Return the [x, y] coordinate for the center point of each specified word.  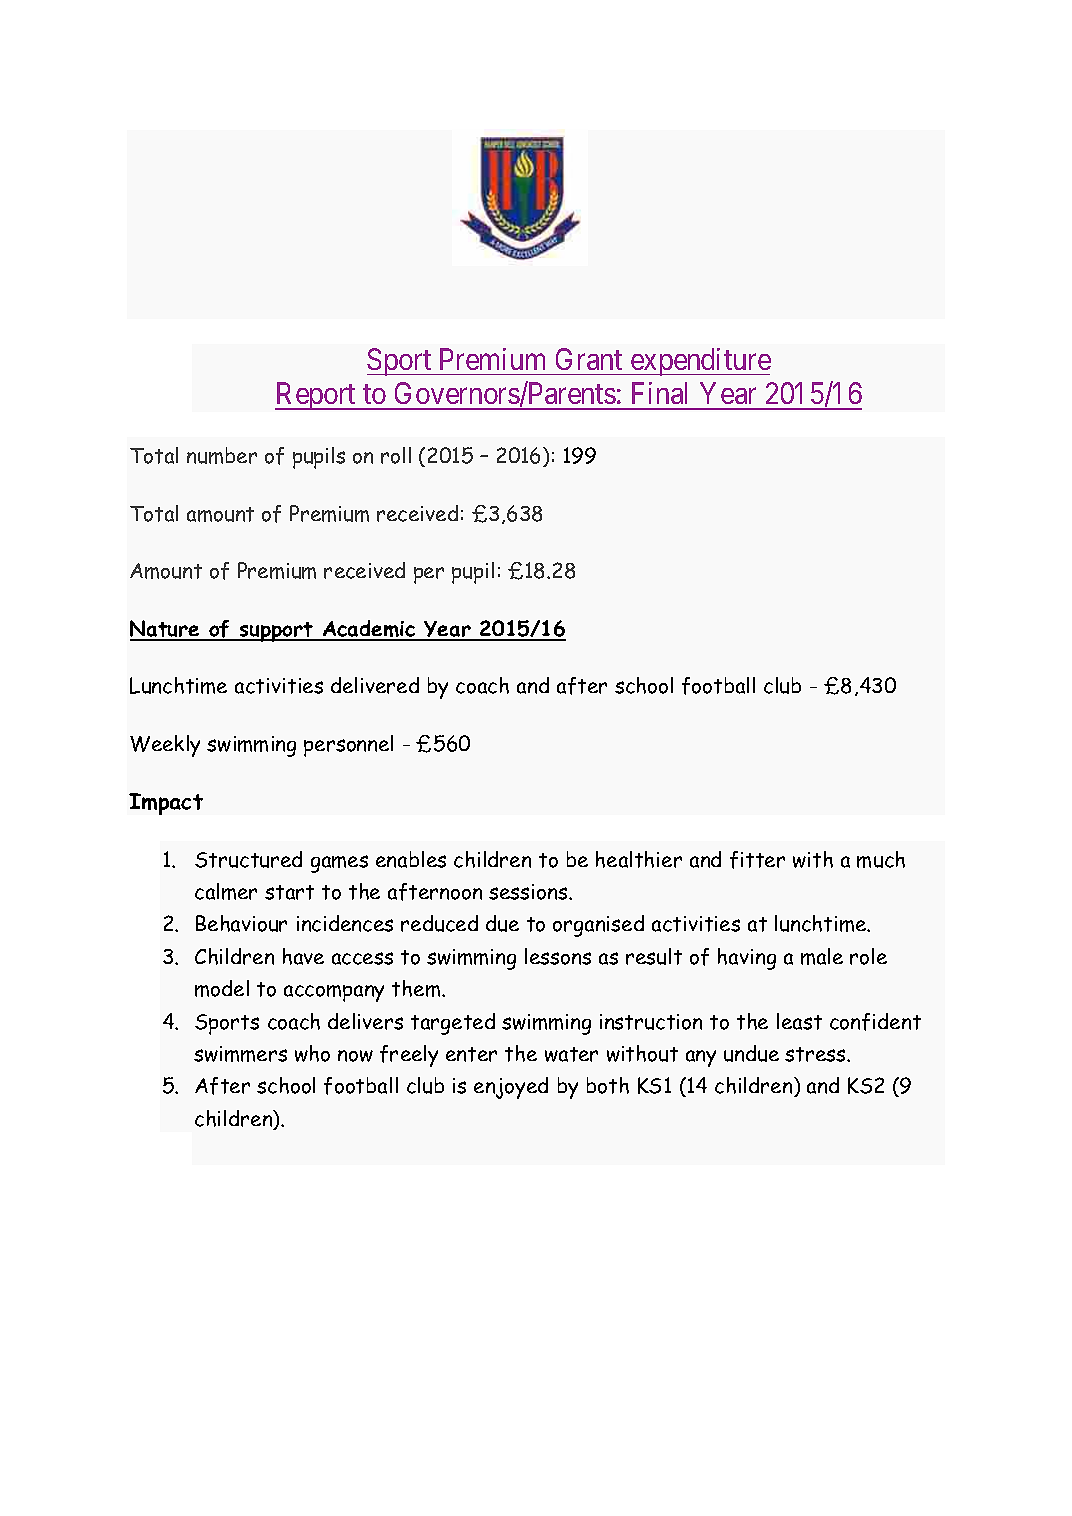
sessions [529, 892]
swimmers [240, 1054]
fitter [757, 860]
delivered [375, 685]
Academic [369, 630]
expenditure [699, 362]
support [276, 632]
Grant [589, 359]
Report [317, 396]
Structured [248, 859]
